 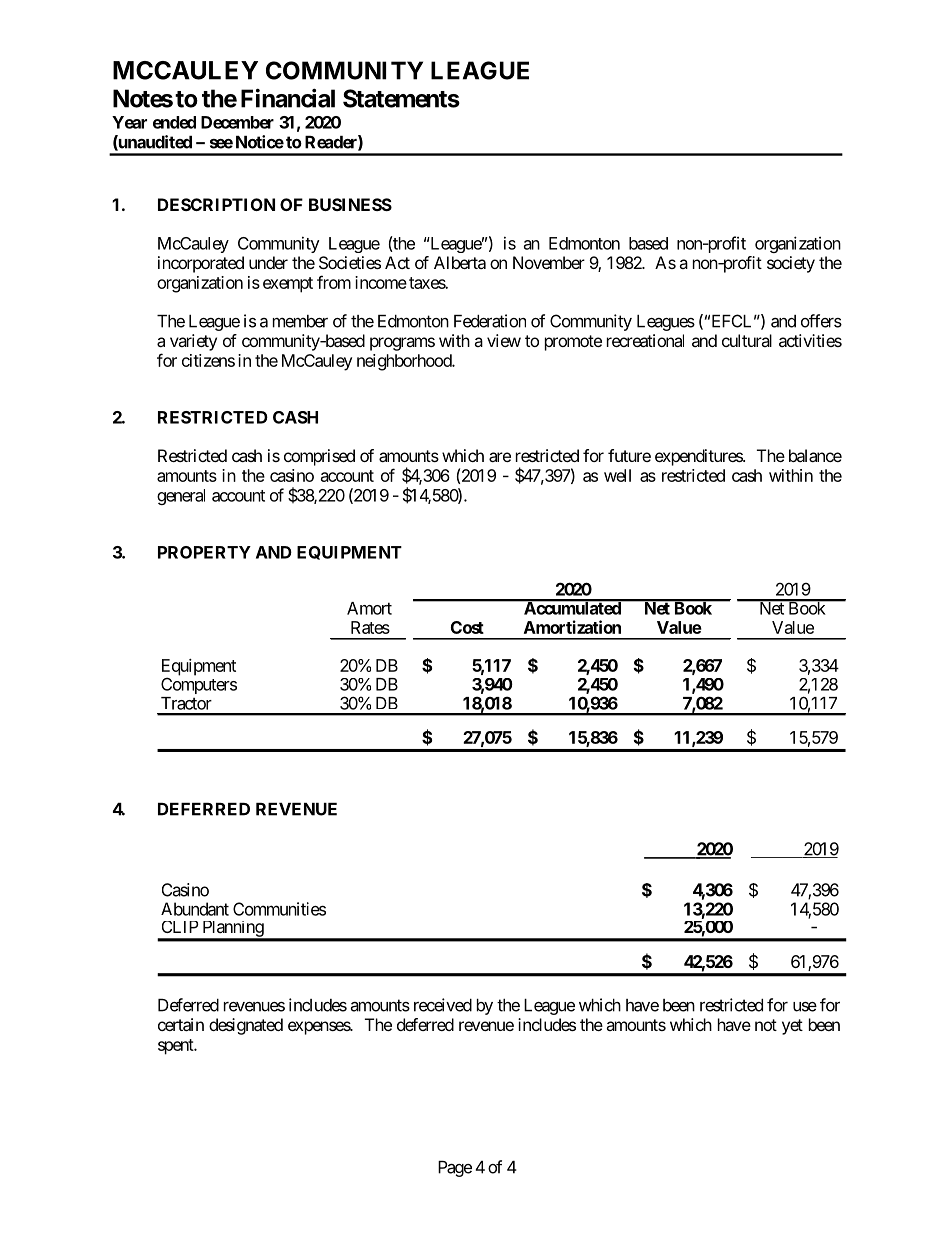 I want to click on are, so click(x=500, y=457).
